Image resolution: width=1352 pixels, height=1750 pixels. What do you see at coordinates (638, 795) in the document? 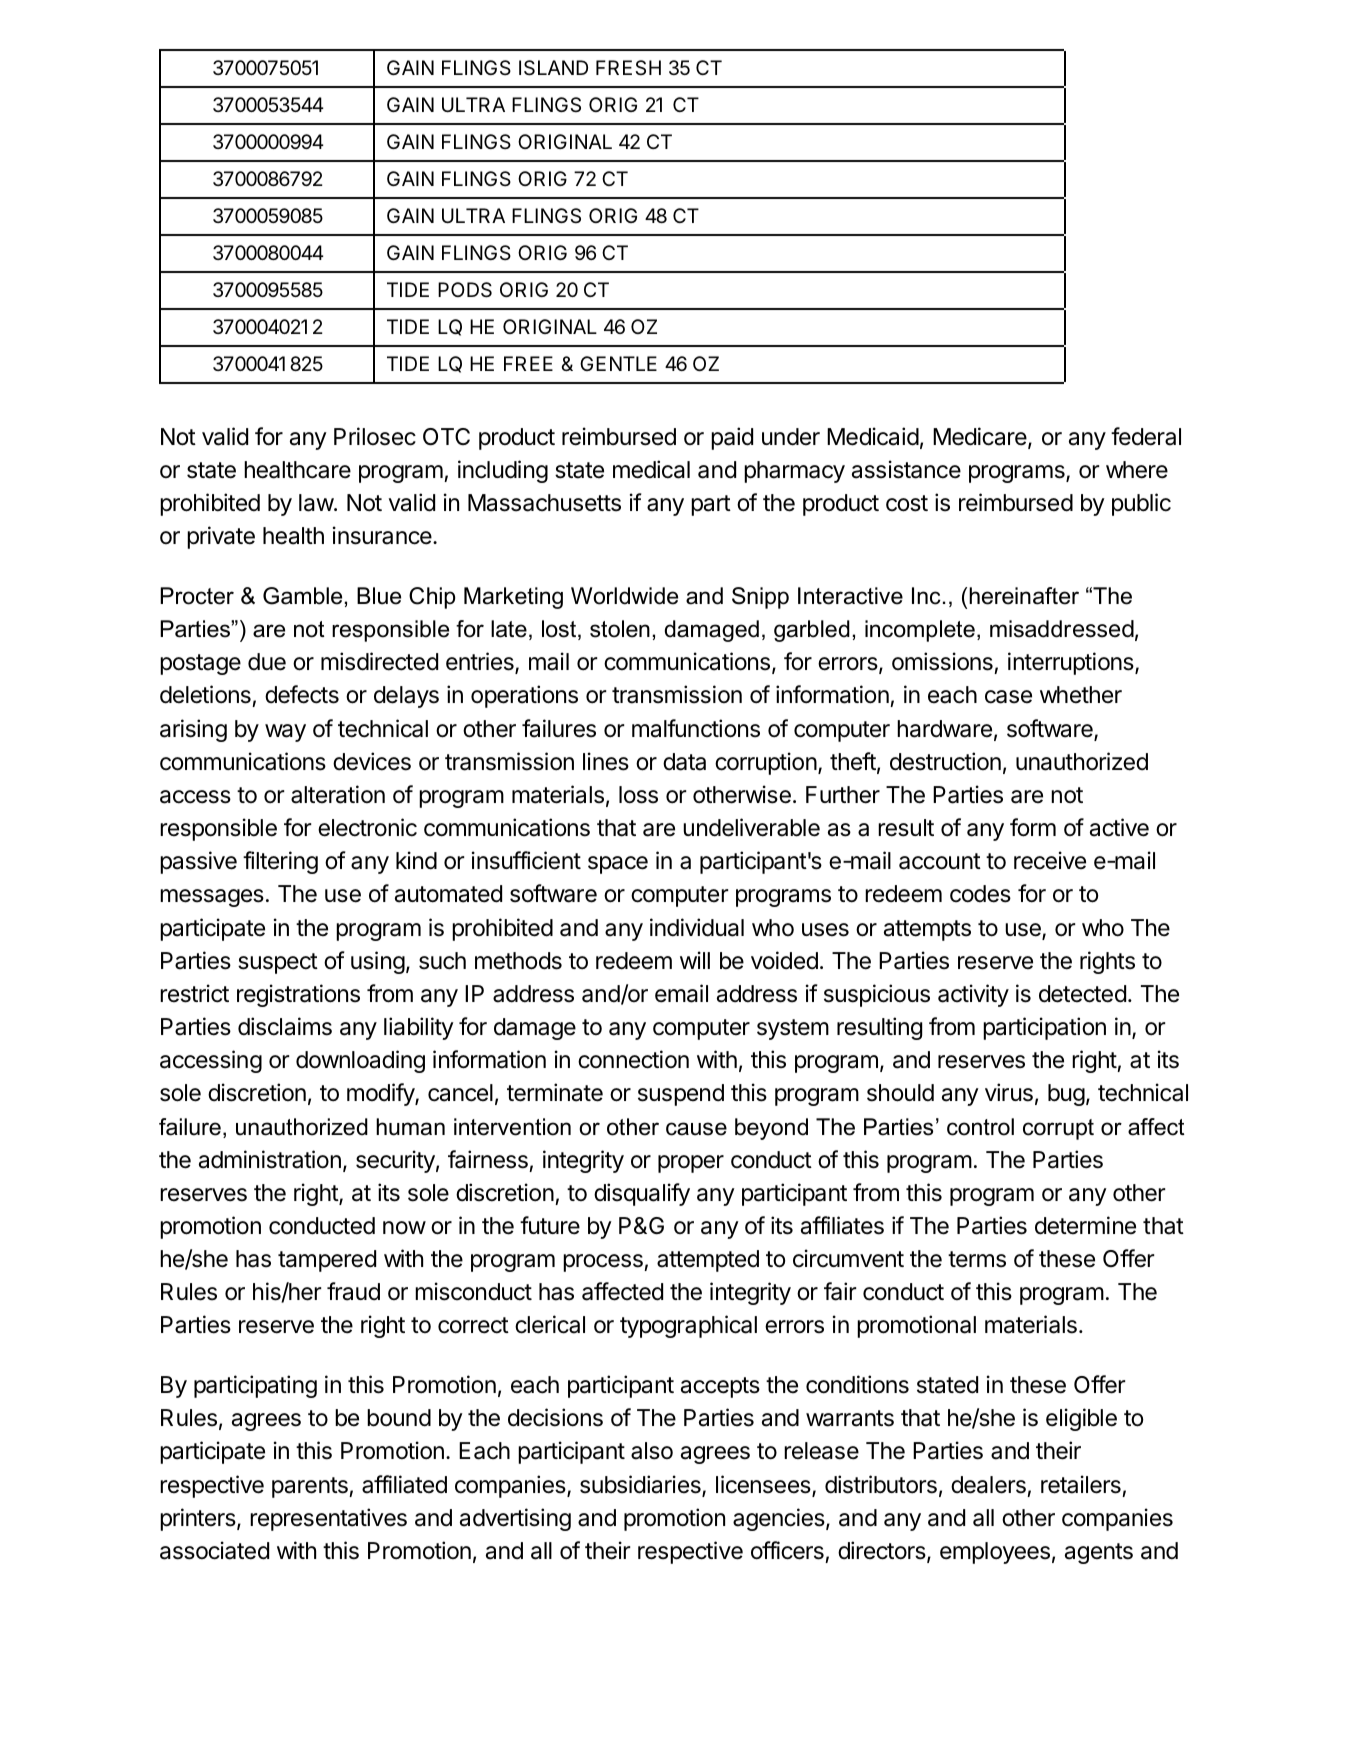
I see `loss` at bounding box center [638, 795].
